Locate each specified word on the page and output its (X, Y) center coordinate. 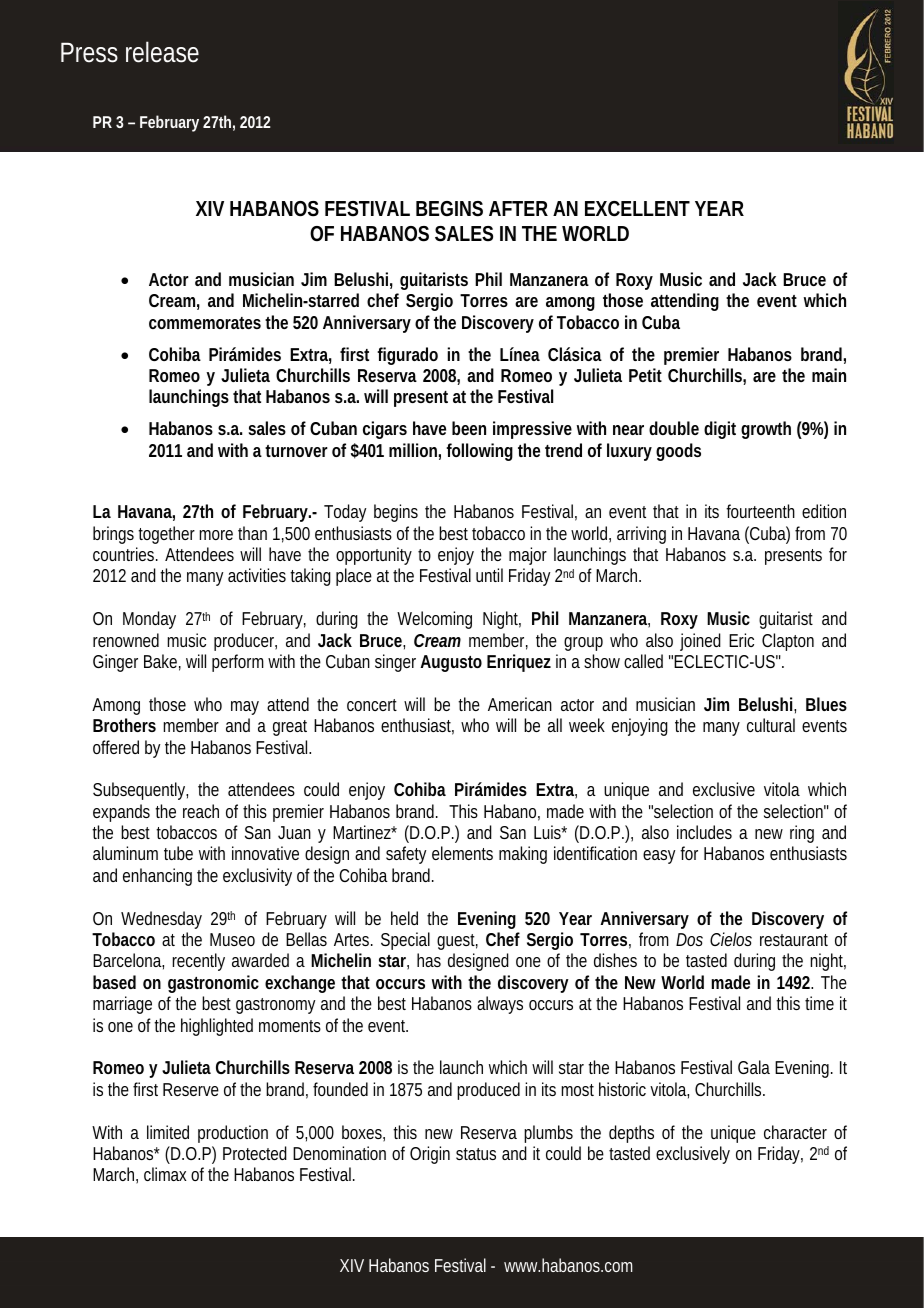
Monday (149, 620)
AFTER (518, 208)
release (162, 52)
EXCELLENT (637, 209)
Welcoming (434, 620)
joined (700, 642)
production (233, 1134)
